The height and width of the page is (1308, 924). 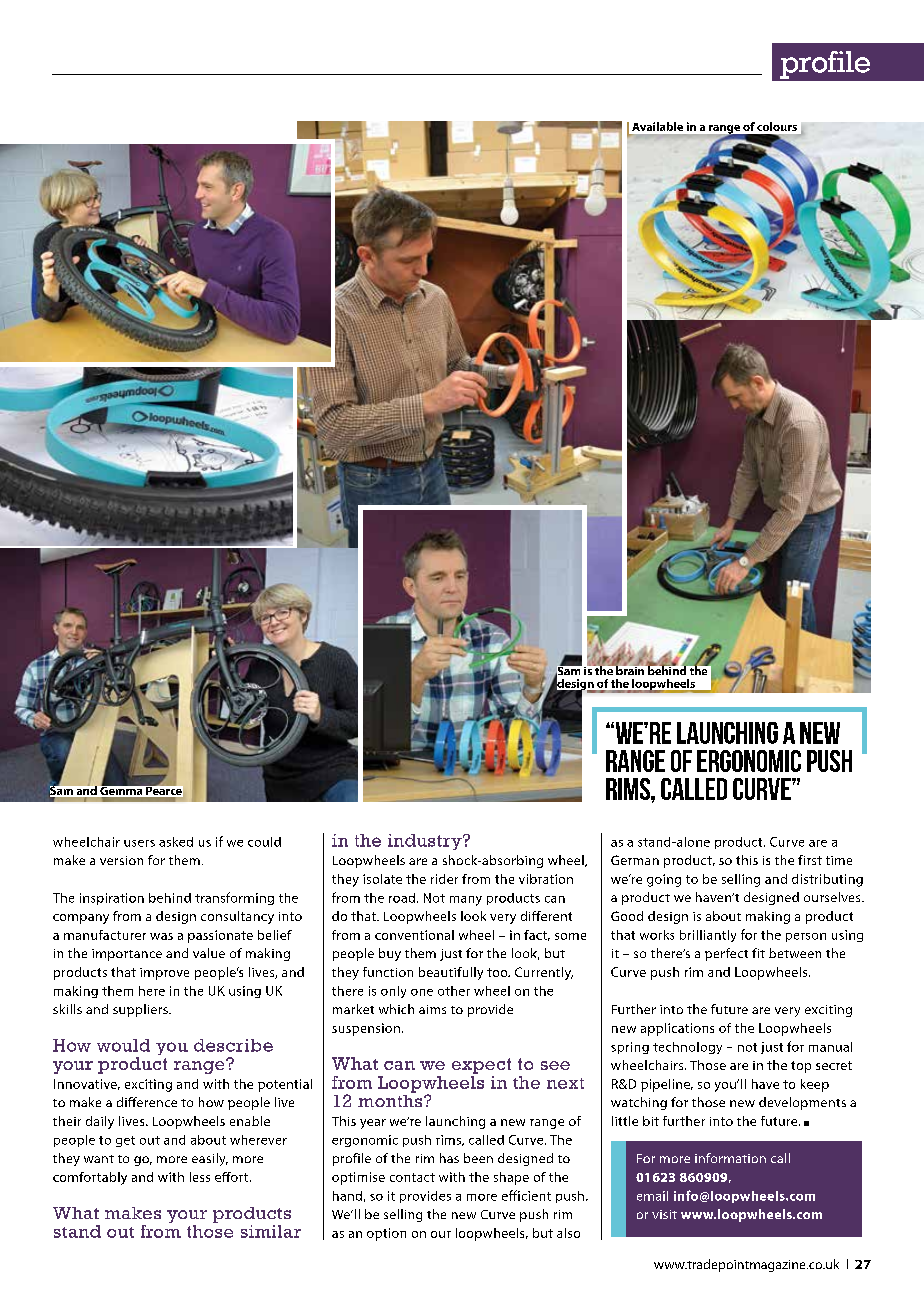 What do you see at coordinates (810, 860) in the page?
I see `first` at bounding box center [810, 860].
